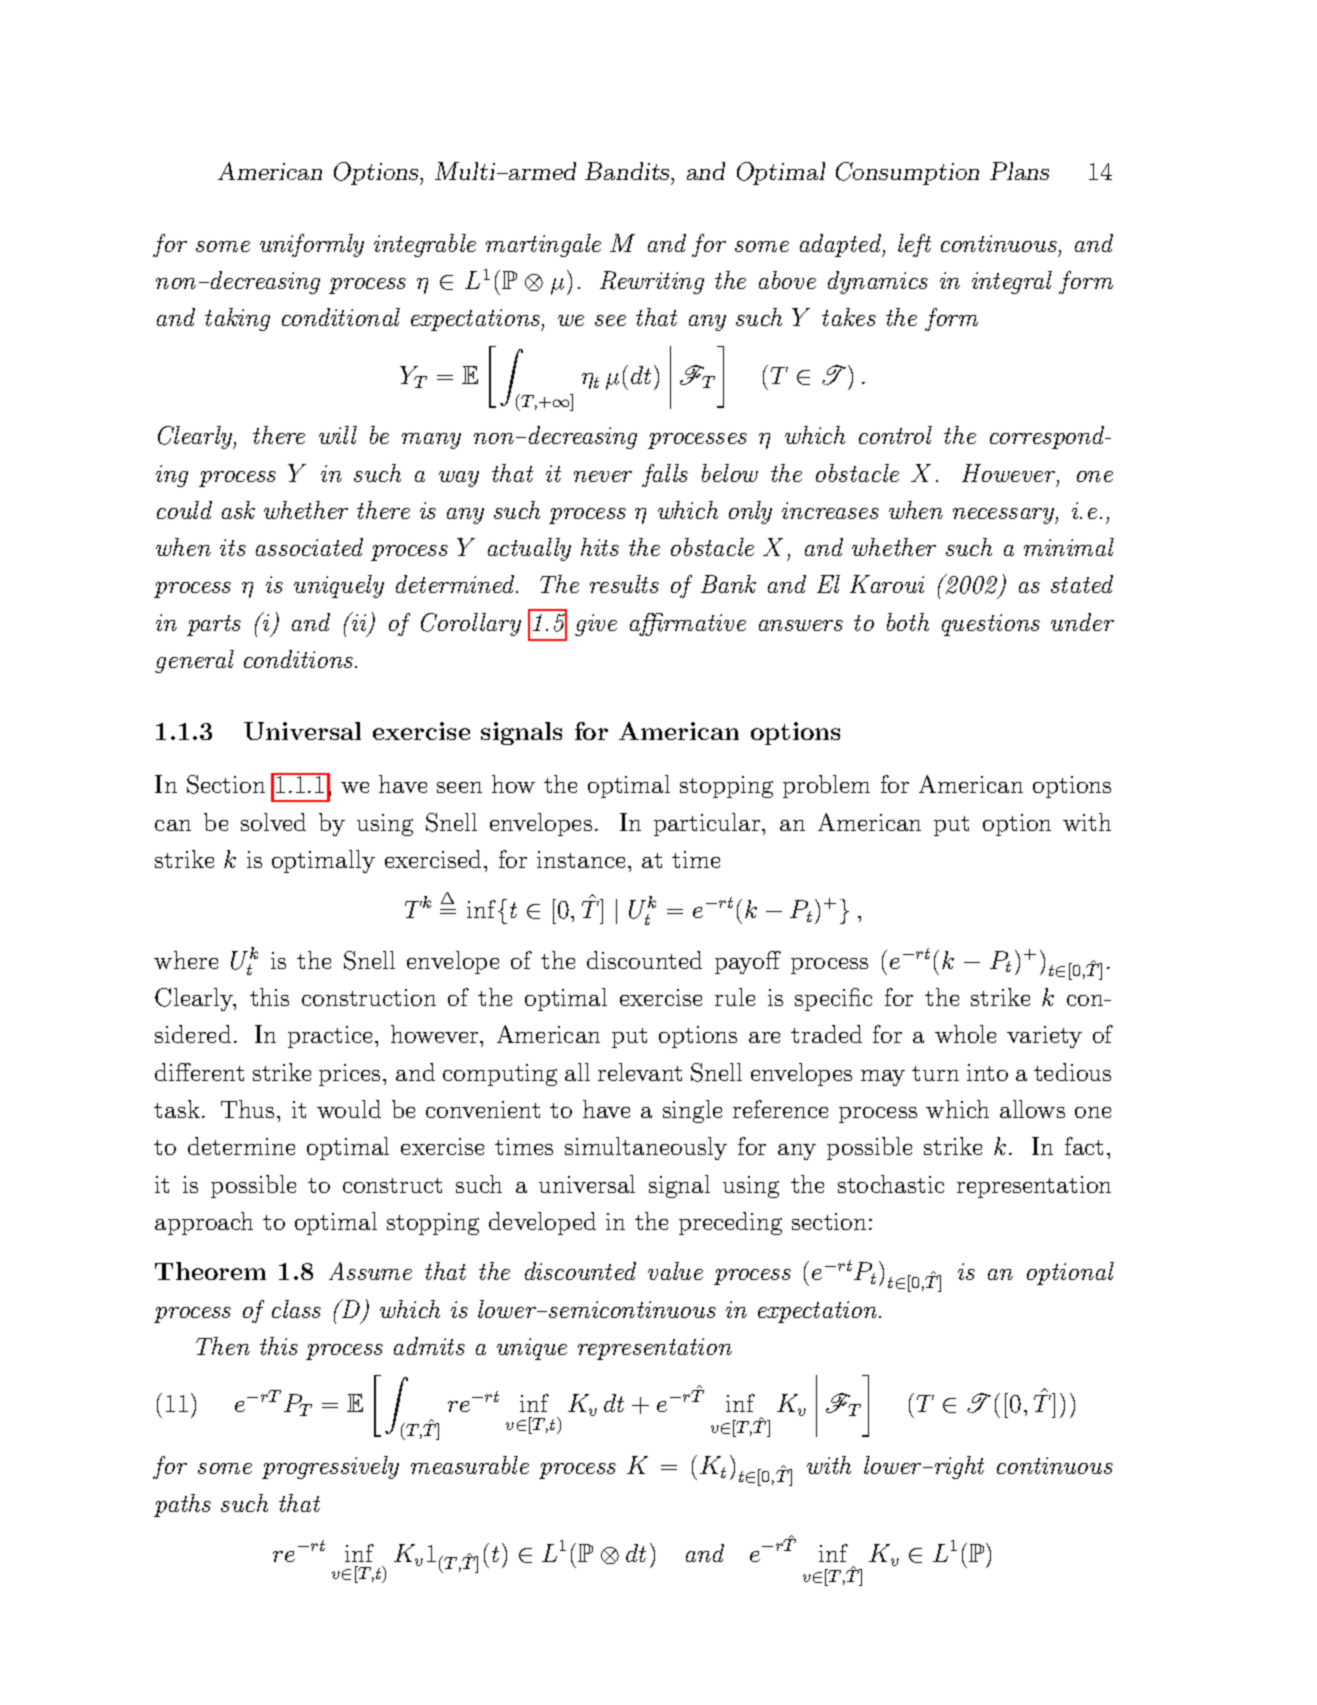 Image resolution: width=1317 pixels, height=1705 pixels. I want to click on Bandits, so click(629, 172).
